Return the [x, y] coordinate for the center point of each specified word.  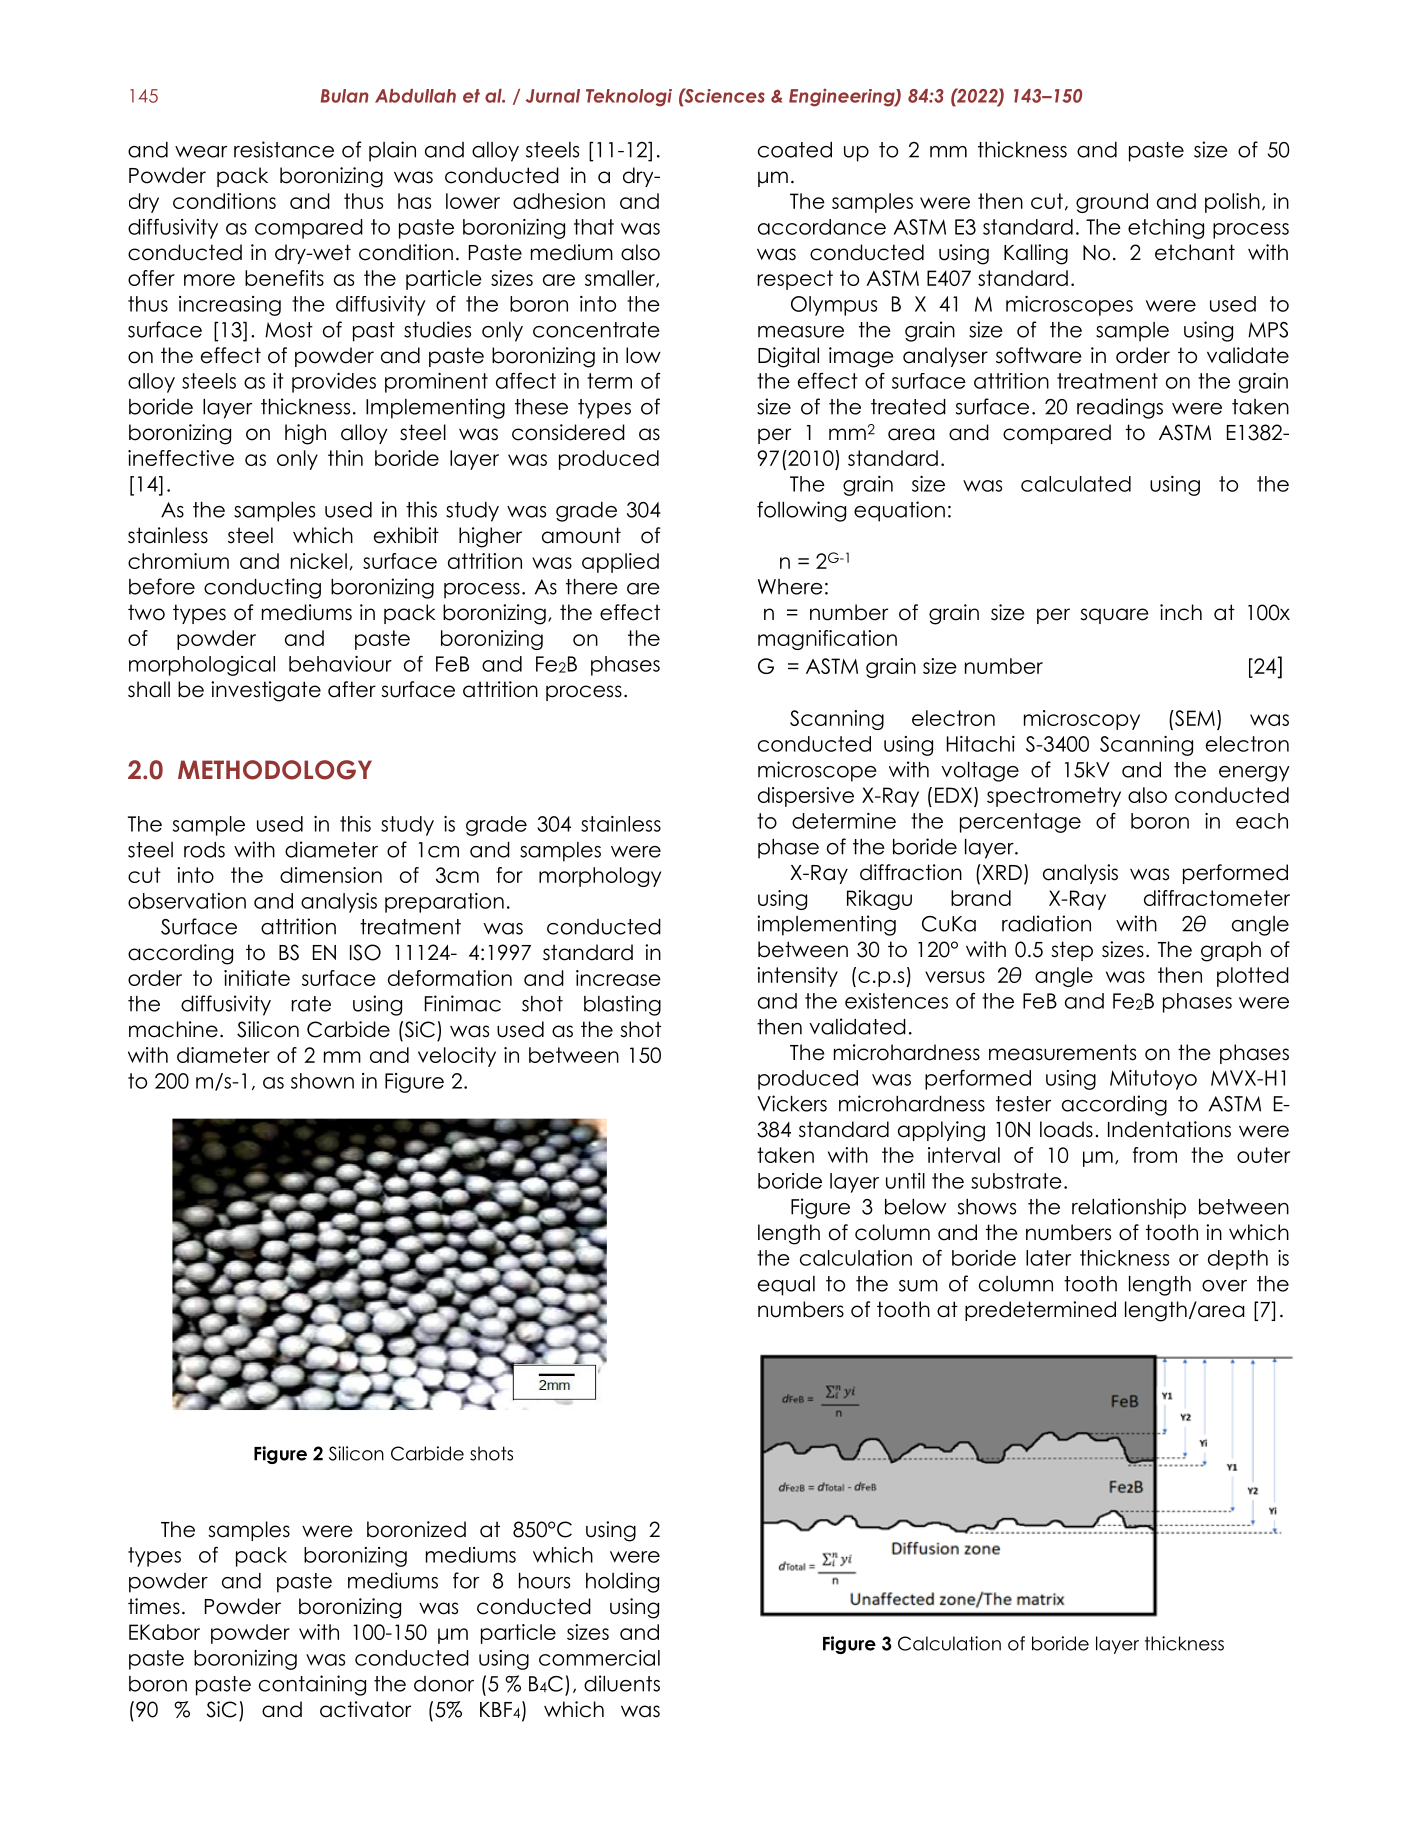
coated [795, 150]
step [1072, 951]
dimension [331, 875]
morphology [600, 877]
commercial [599, 1658]
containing [312, 1685]
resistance [284, 149]
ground [1112, 203]
